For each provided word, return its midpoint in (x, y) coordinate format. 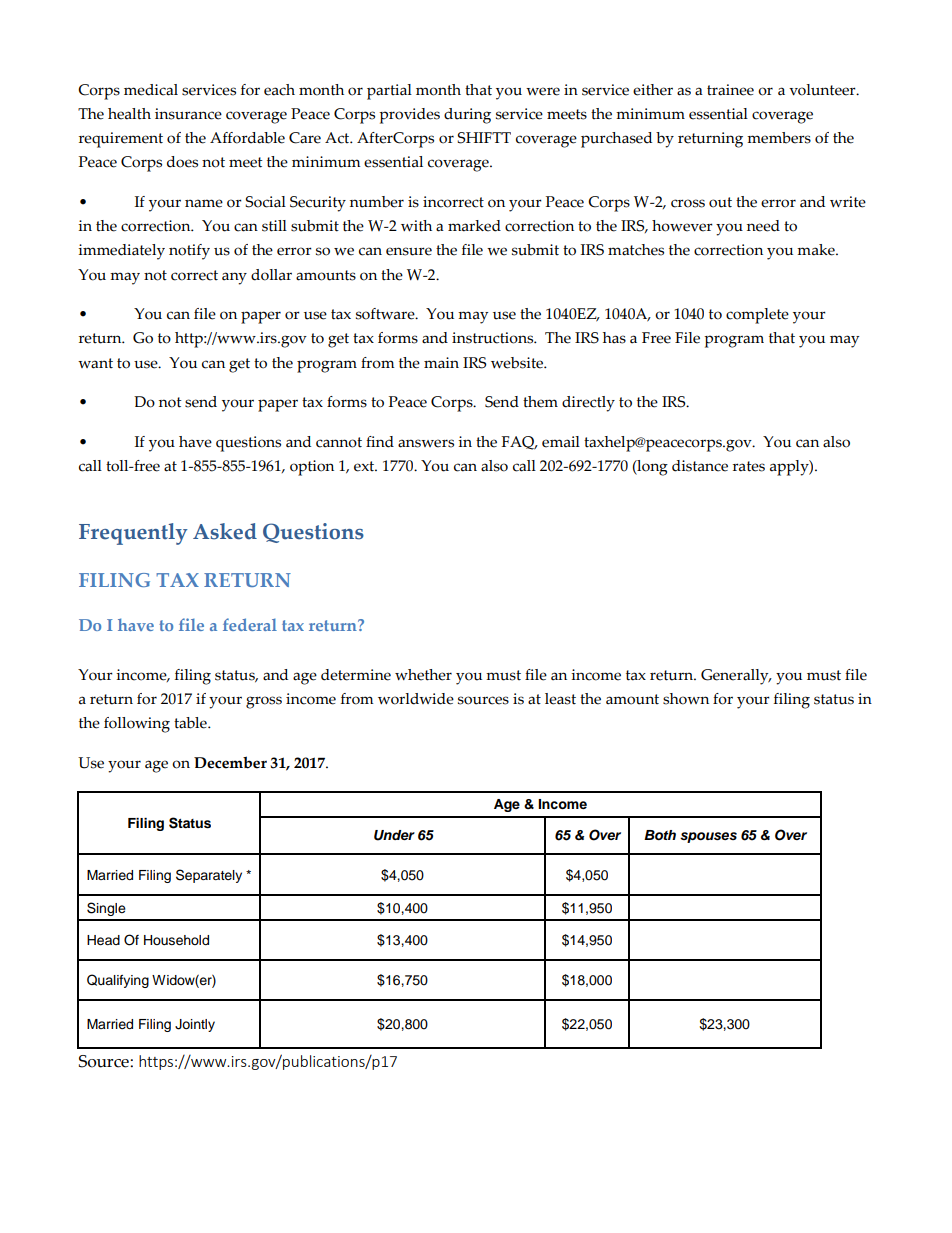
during (467, 116)
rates (749, 466)
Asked (225, 531)
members (779, 138)
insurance (188, 114)
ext (365, 466)
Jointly (195, 1025)
